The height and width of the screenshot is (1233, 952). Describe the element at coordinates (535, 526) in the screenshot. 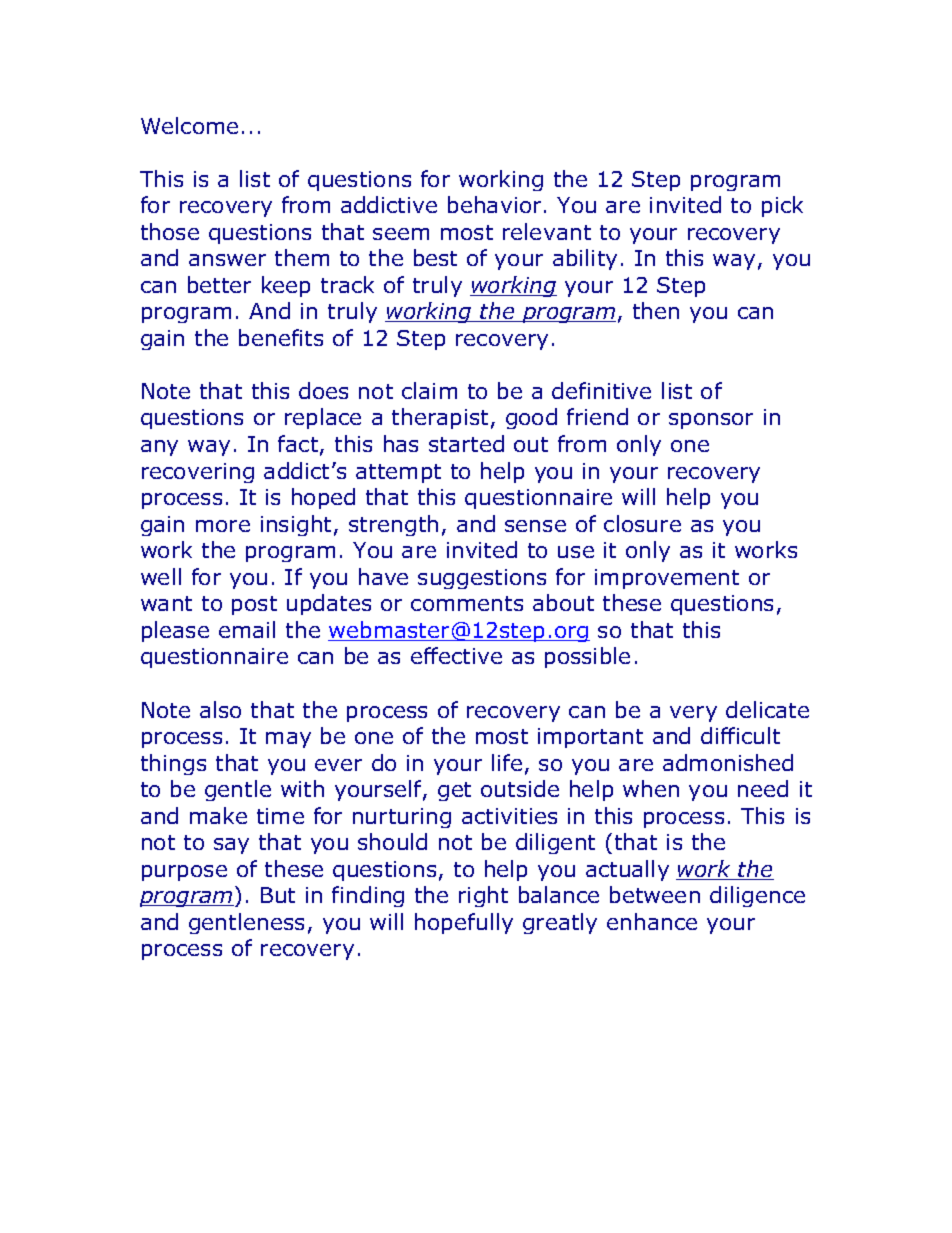

I see `sense` at that location.
